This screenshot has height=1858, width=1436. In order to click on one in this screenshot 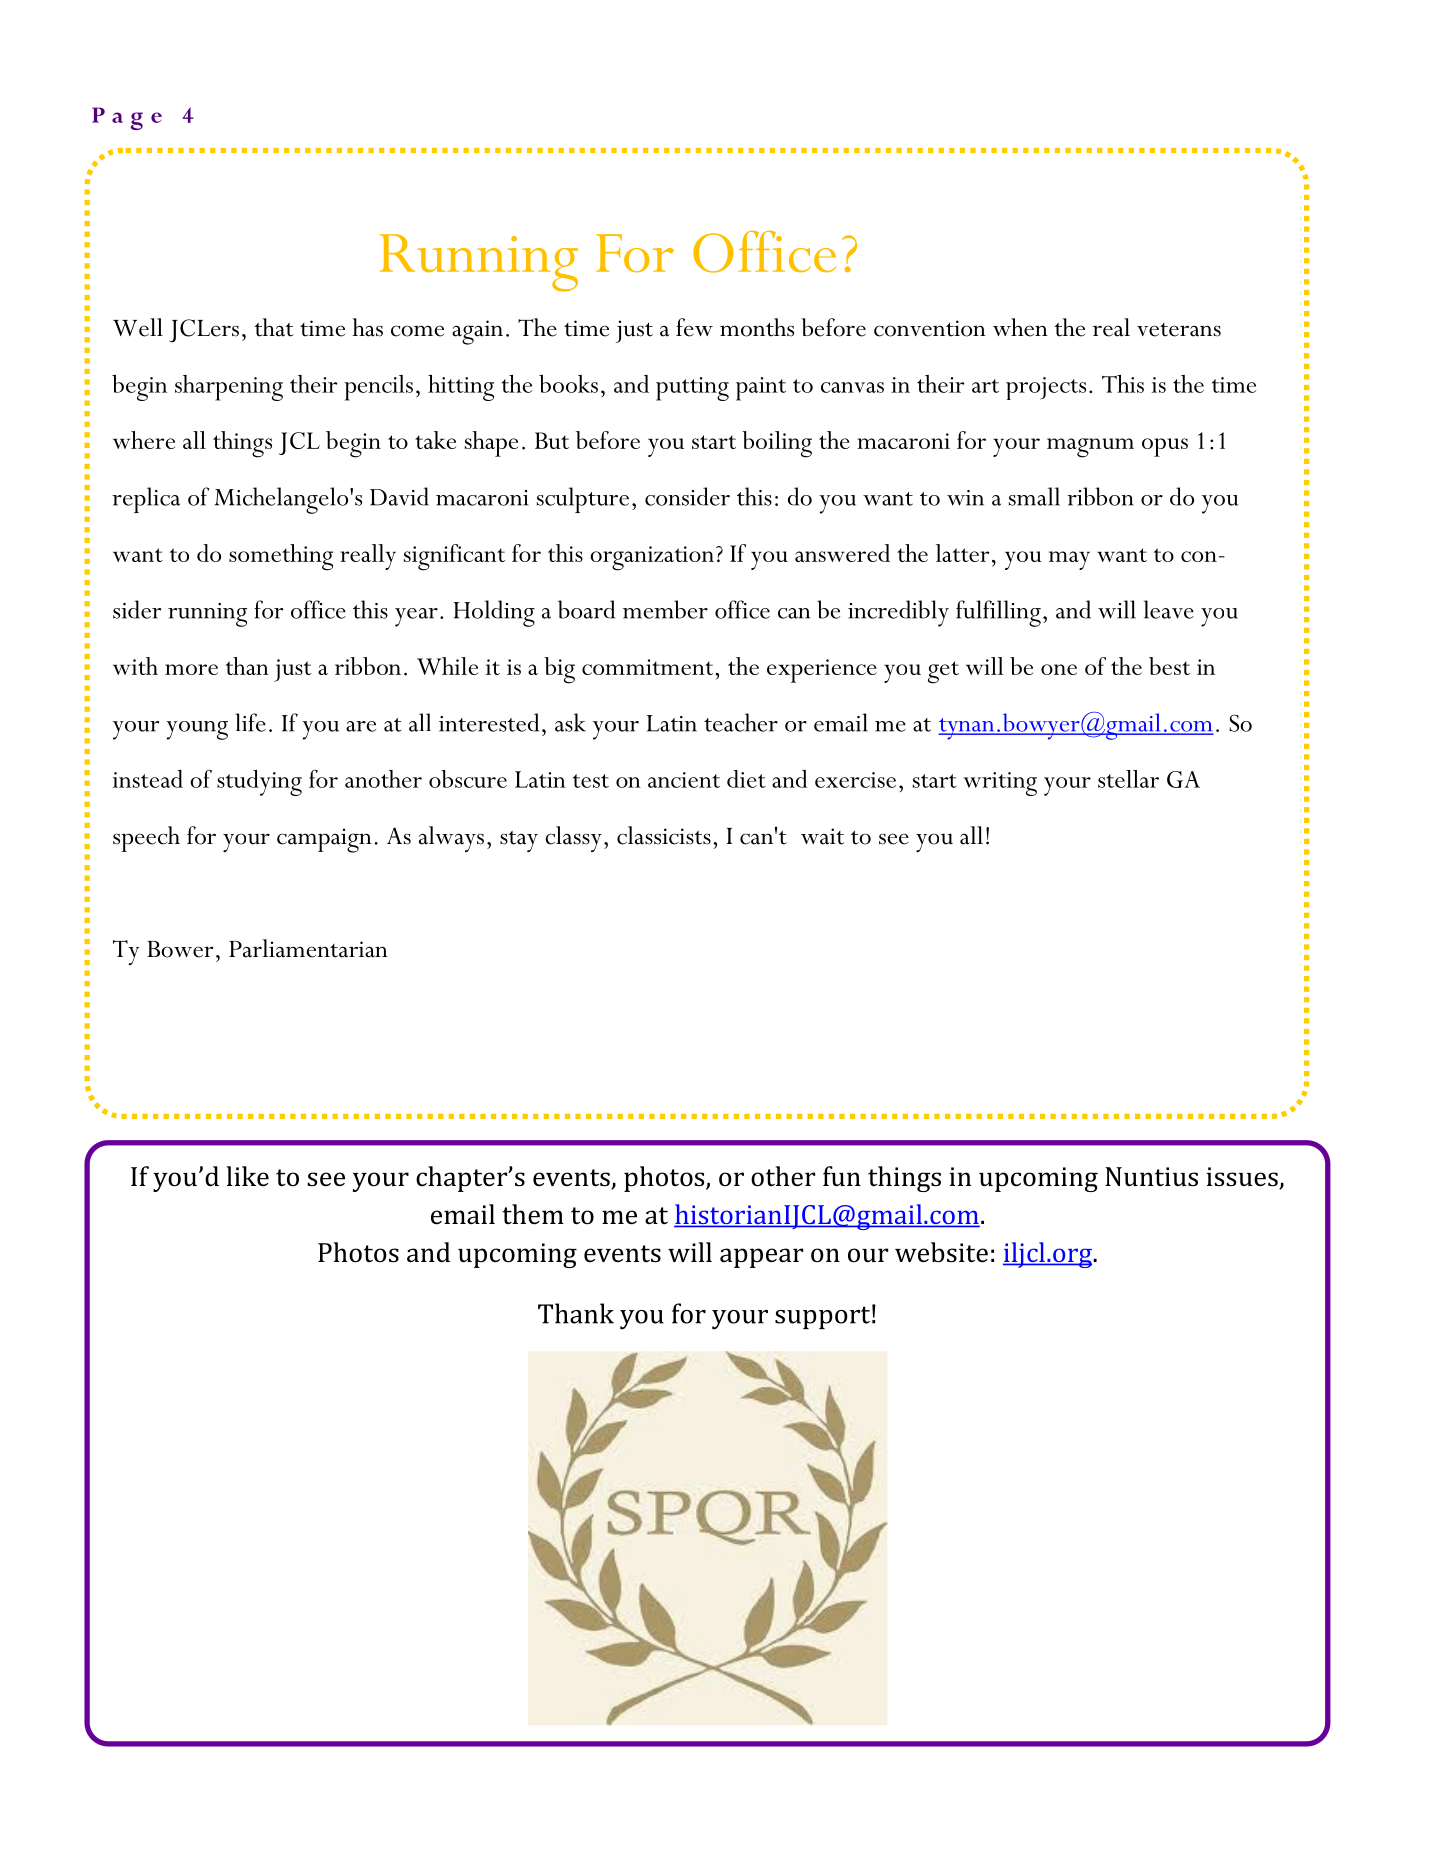, I will do `click(1059, 669)`.
